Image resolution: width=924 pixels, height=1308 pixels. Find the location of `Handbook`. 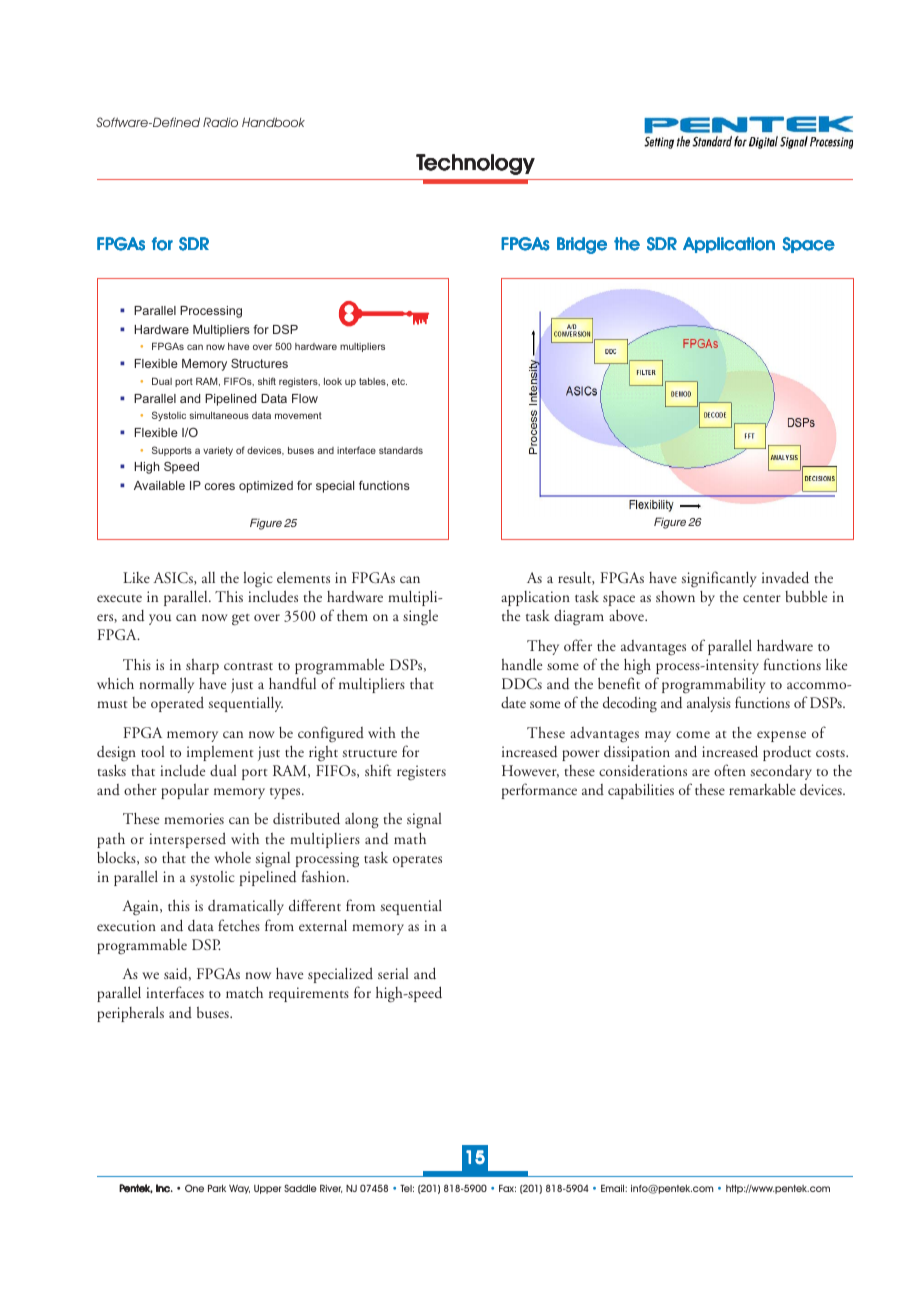

Handbook is located at coordinates (273, 122).
